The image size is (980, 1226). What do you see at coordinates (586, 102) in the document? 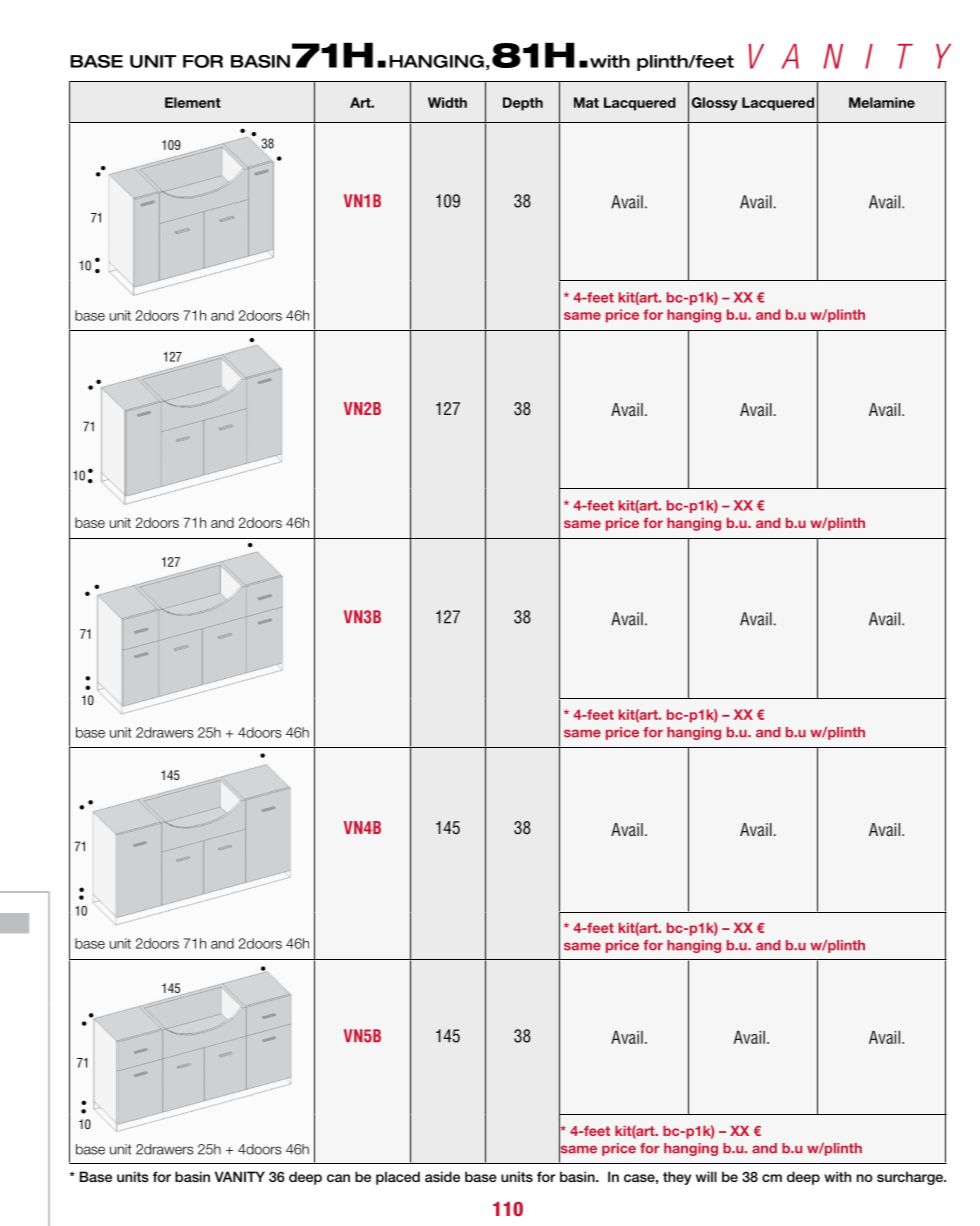
I see `Mat` at bounding box center [586, 102].
